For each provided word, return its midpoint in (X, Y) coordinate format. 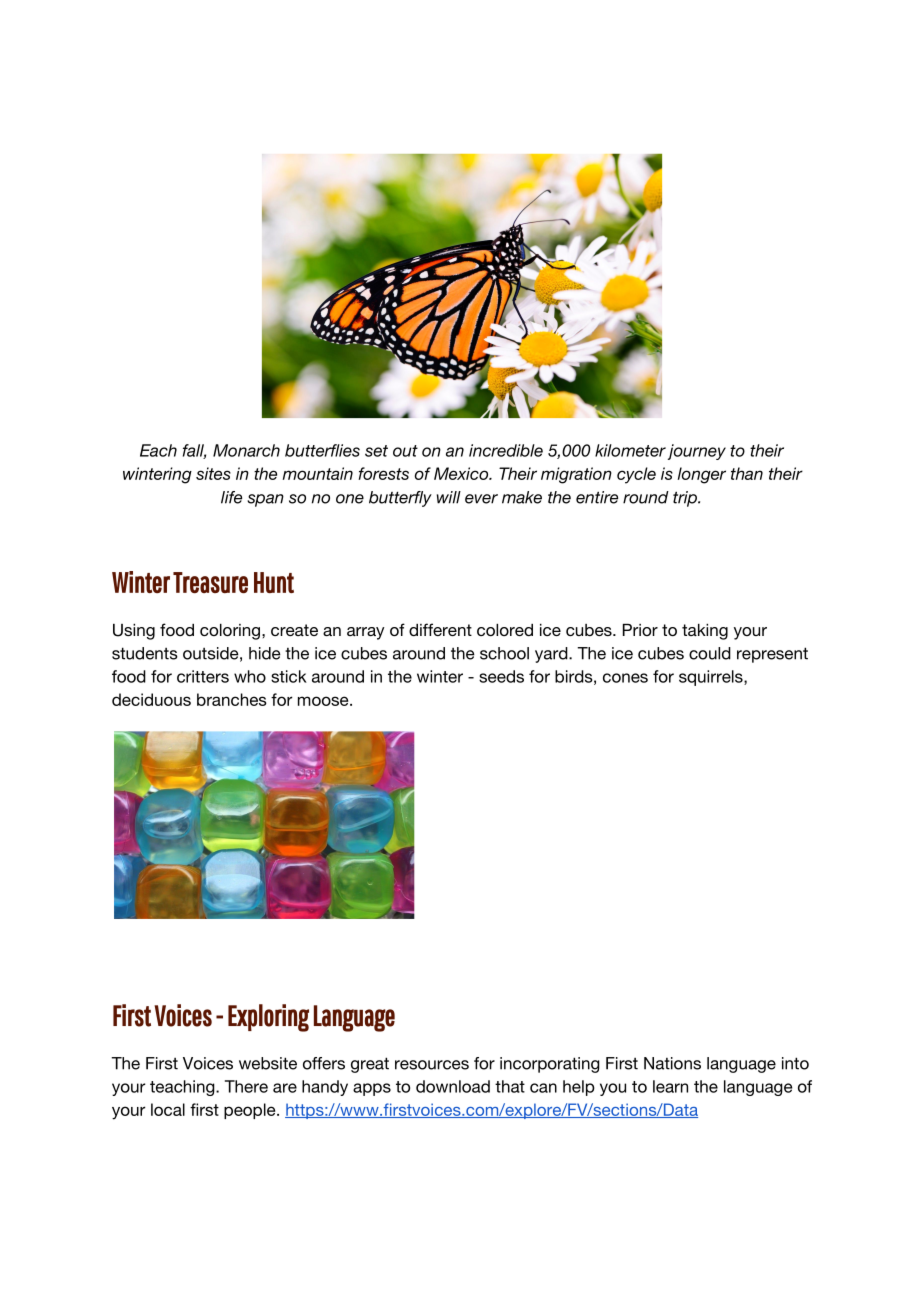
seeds (501, 676)
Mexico (462, 473)
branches (232, 699)
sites (213, 473)
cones (625, 678)
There (246, 1086)
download (453, 1086)
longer (702, 475)
